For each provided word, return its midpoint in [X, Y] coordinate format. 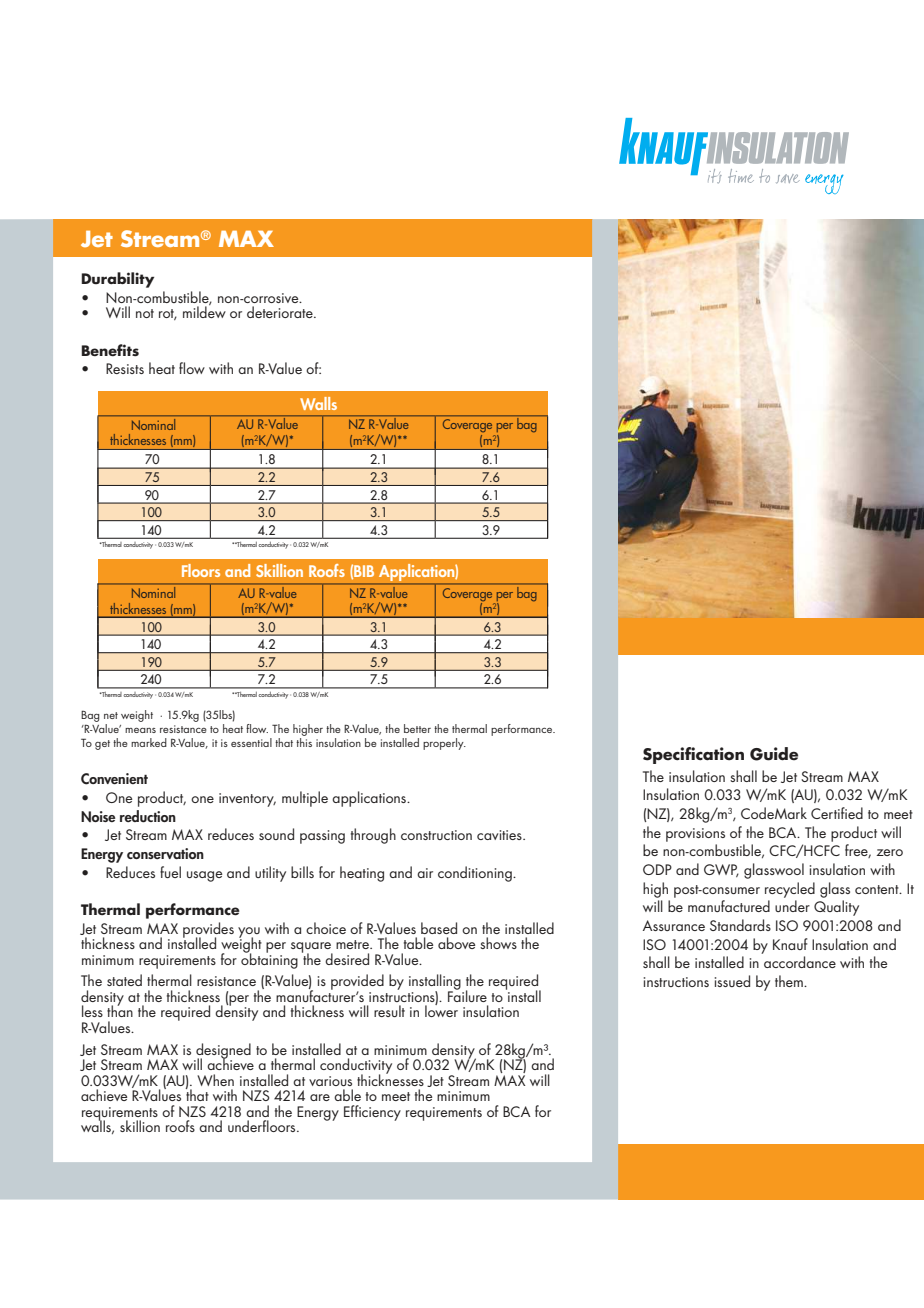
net [111, 715]
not [145, 313]
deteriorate [281, 312]
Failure [467, 995]
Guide [774, 754]
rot [168, 314]
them [790, 981]
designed [222, 1052]
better [417, 728]
